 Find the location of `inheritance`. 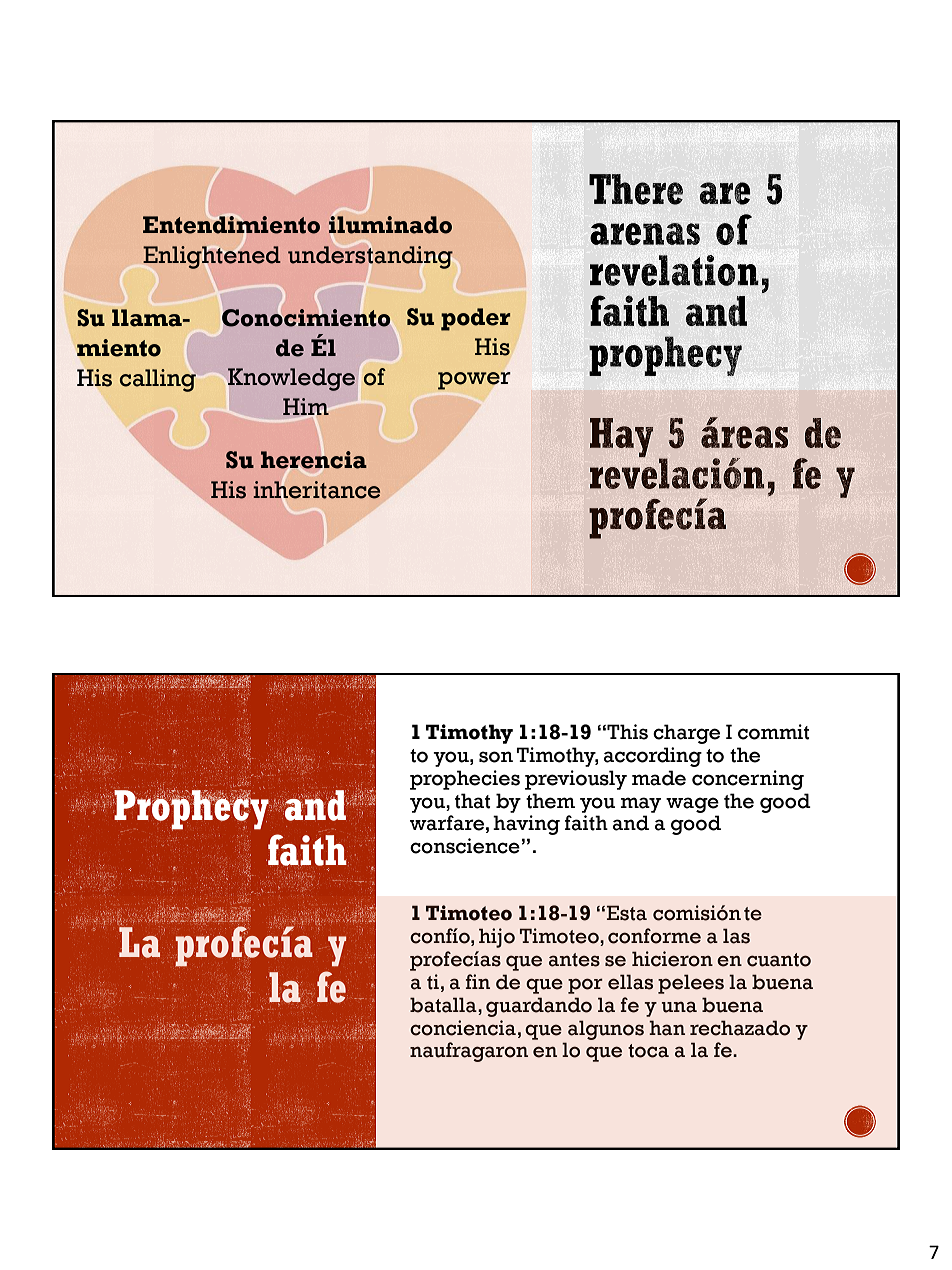

inheritance is located at coordinates (316, 490).
